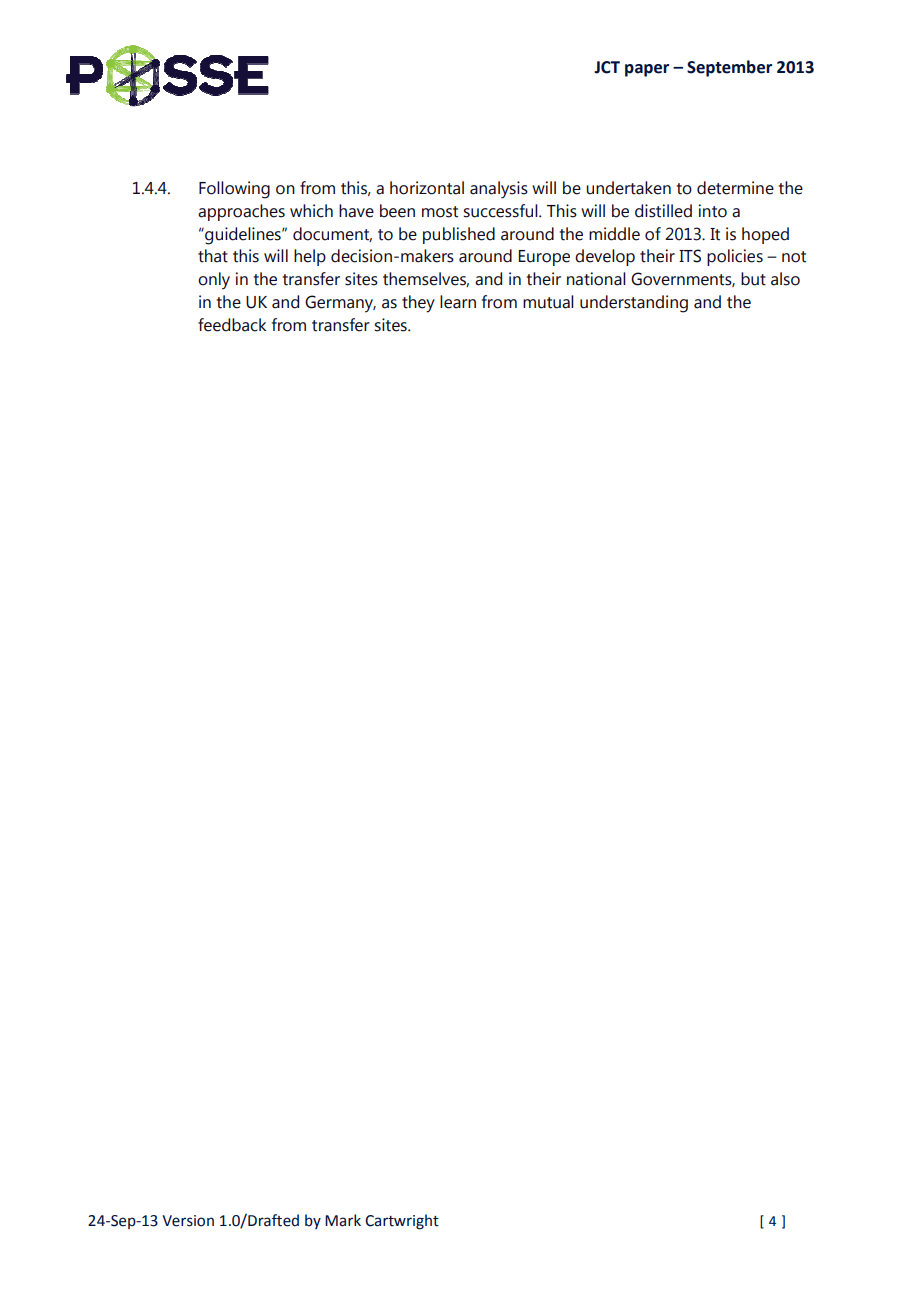 The height and width of the document is (1308, 924). What do you see at coordinates (343, 1220) in the document?
I see `Mark` at bounding box center [343, 1220].
